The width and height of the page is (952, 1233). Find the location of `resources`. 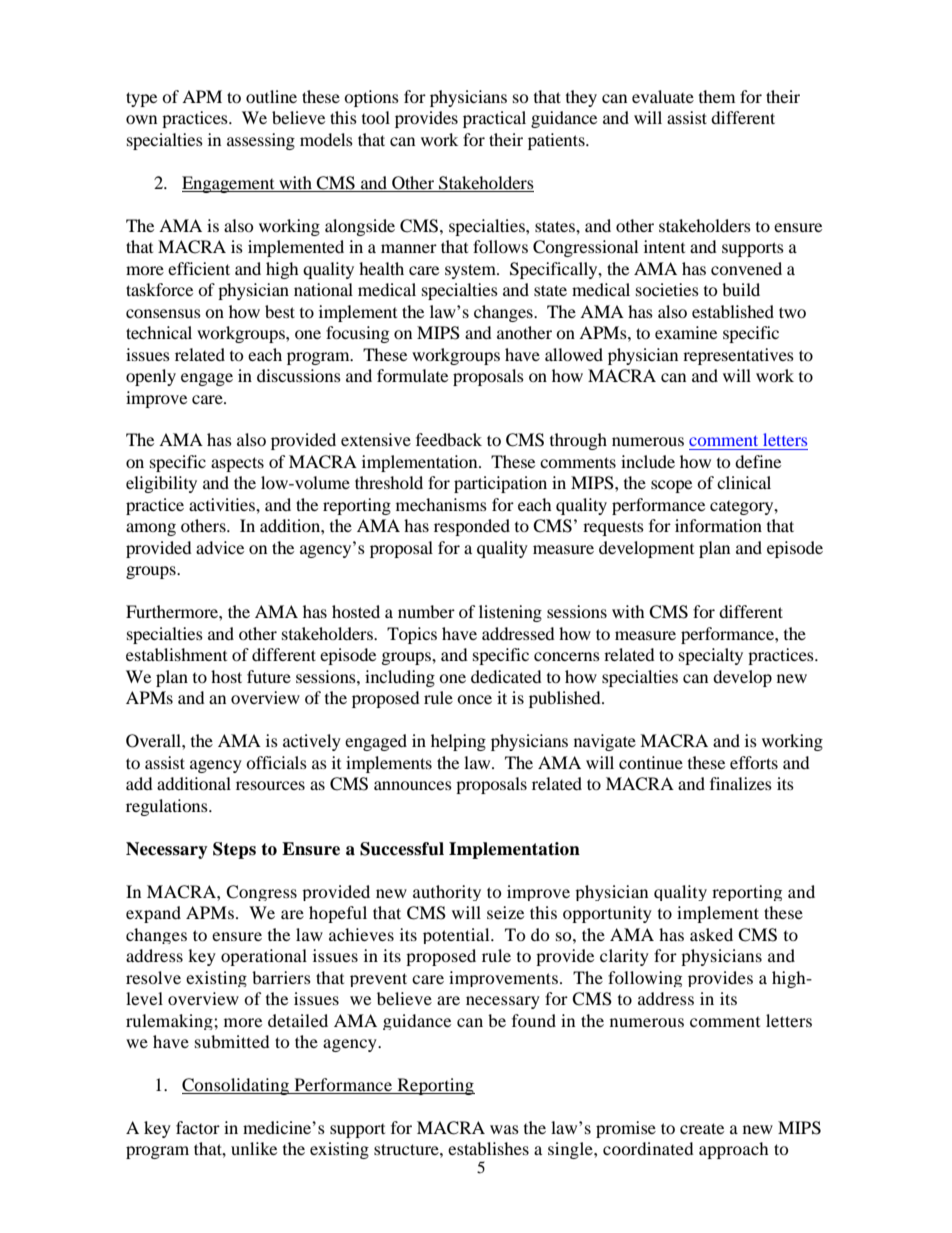

resources is located at coordinates (270, 785).
